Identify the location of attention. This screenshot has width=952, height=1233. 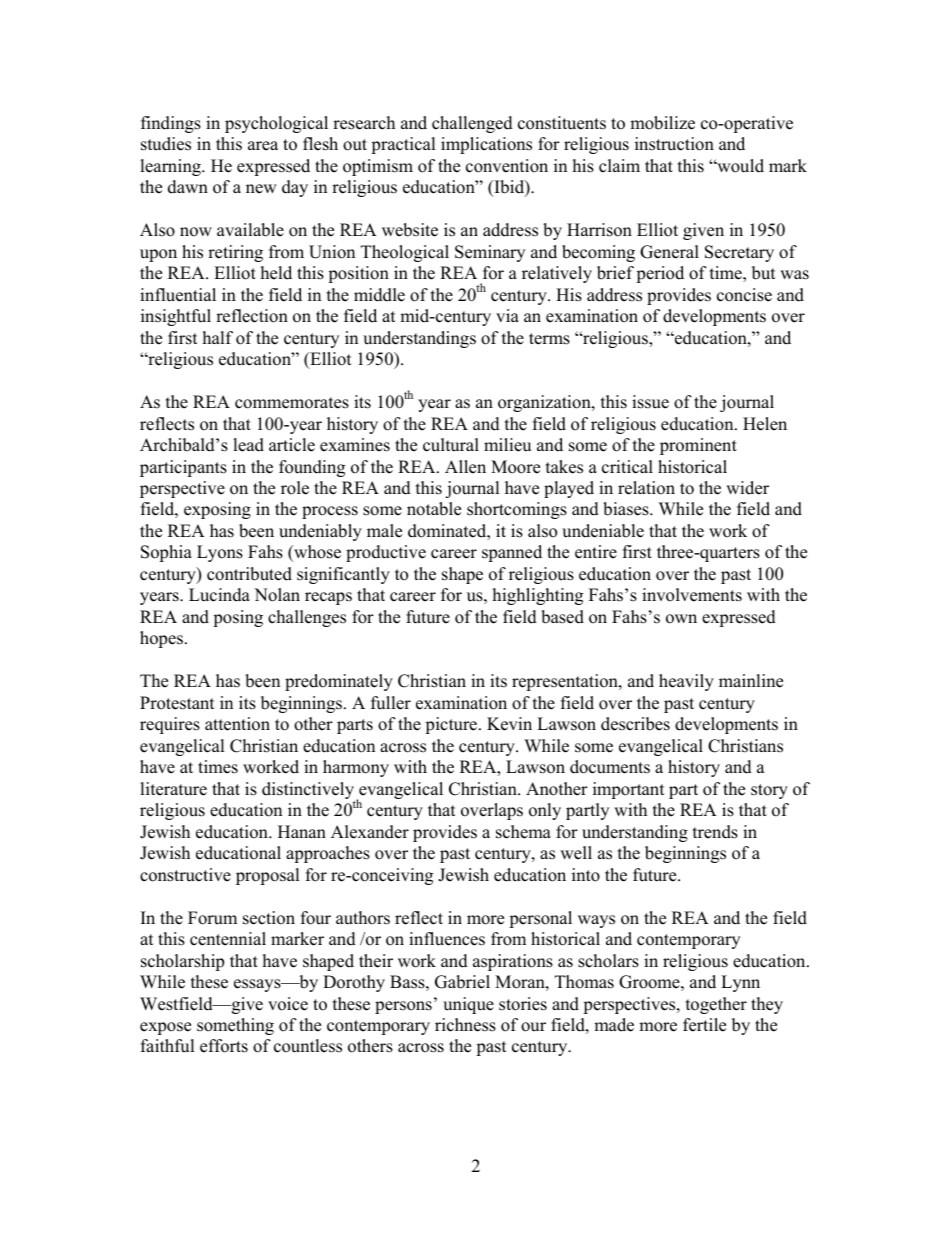
(237, 724).
